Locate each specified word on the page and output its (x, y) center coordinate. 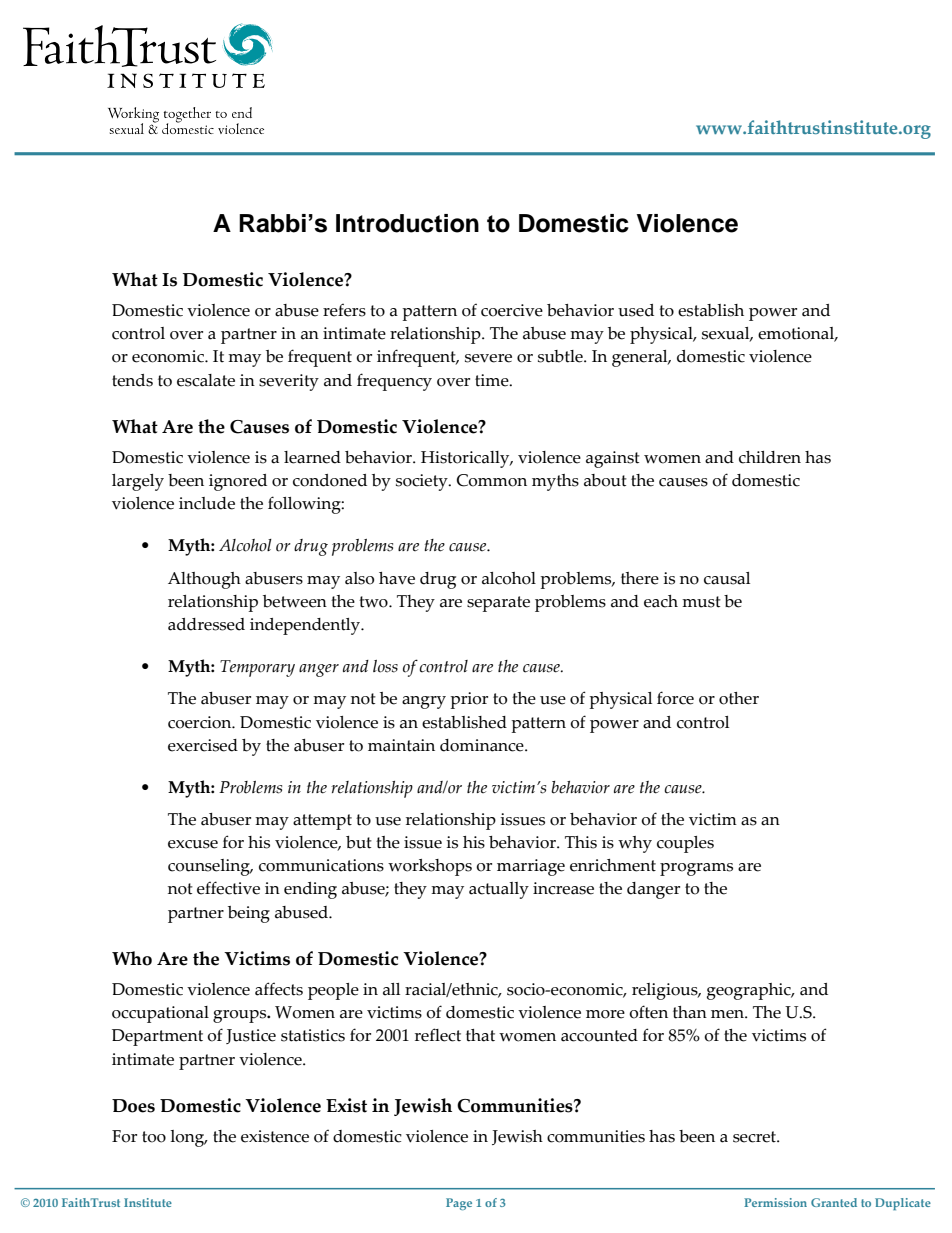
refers (344, 310)
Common (492, 480)
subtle (561, 356)
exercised (203, 745)
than (690, 1012)
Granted (834, 1202)
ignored (238, 482)
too (154, 1137)
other (739, 698)
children (770, 457)
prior (469, 700)
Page (459, 1204)
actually (499, 890)
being (249, 914)
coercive (512, 310)
